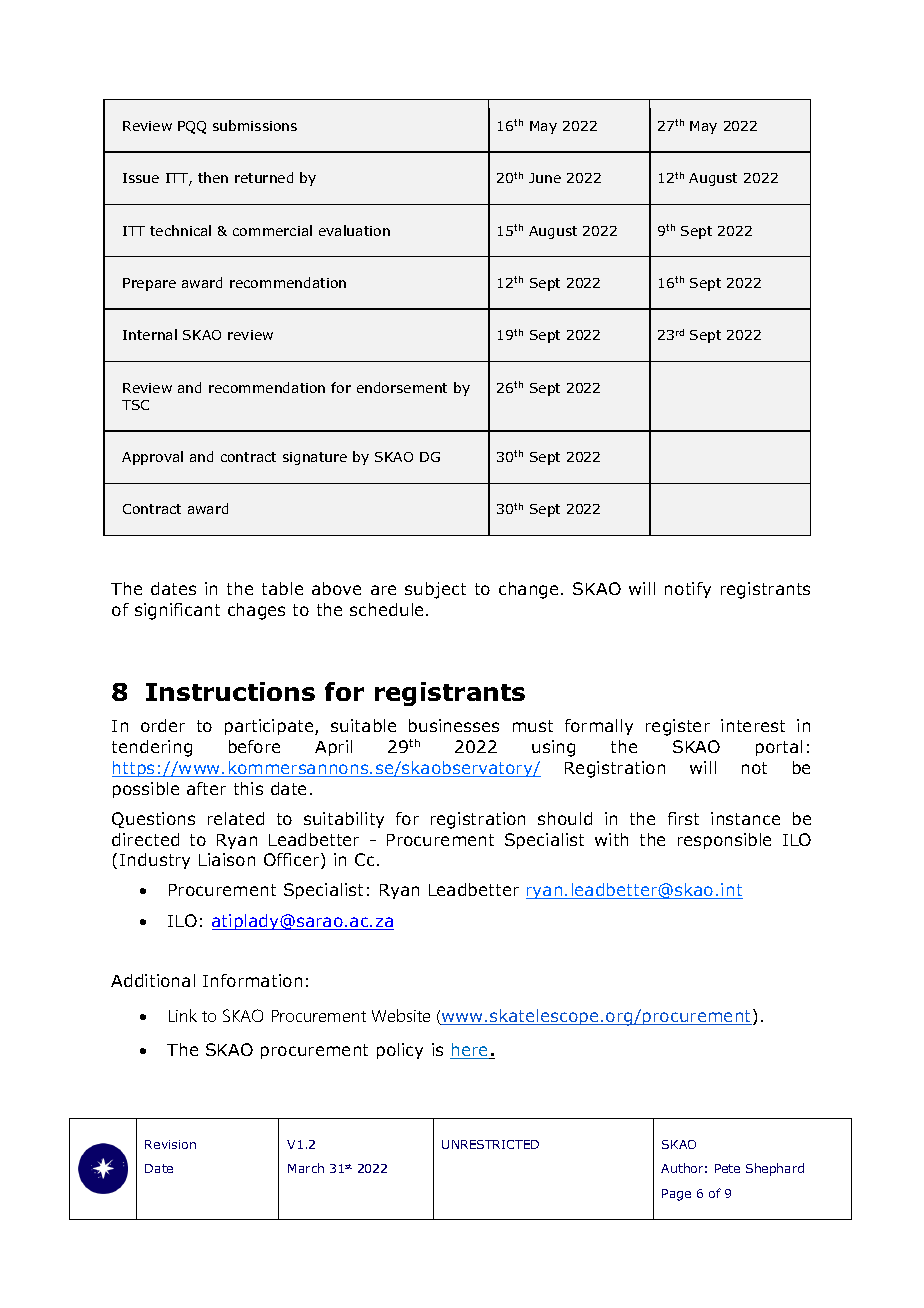 This screenshot has width=924, height=1308. I want to click on related, so click(236, 818).
